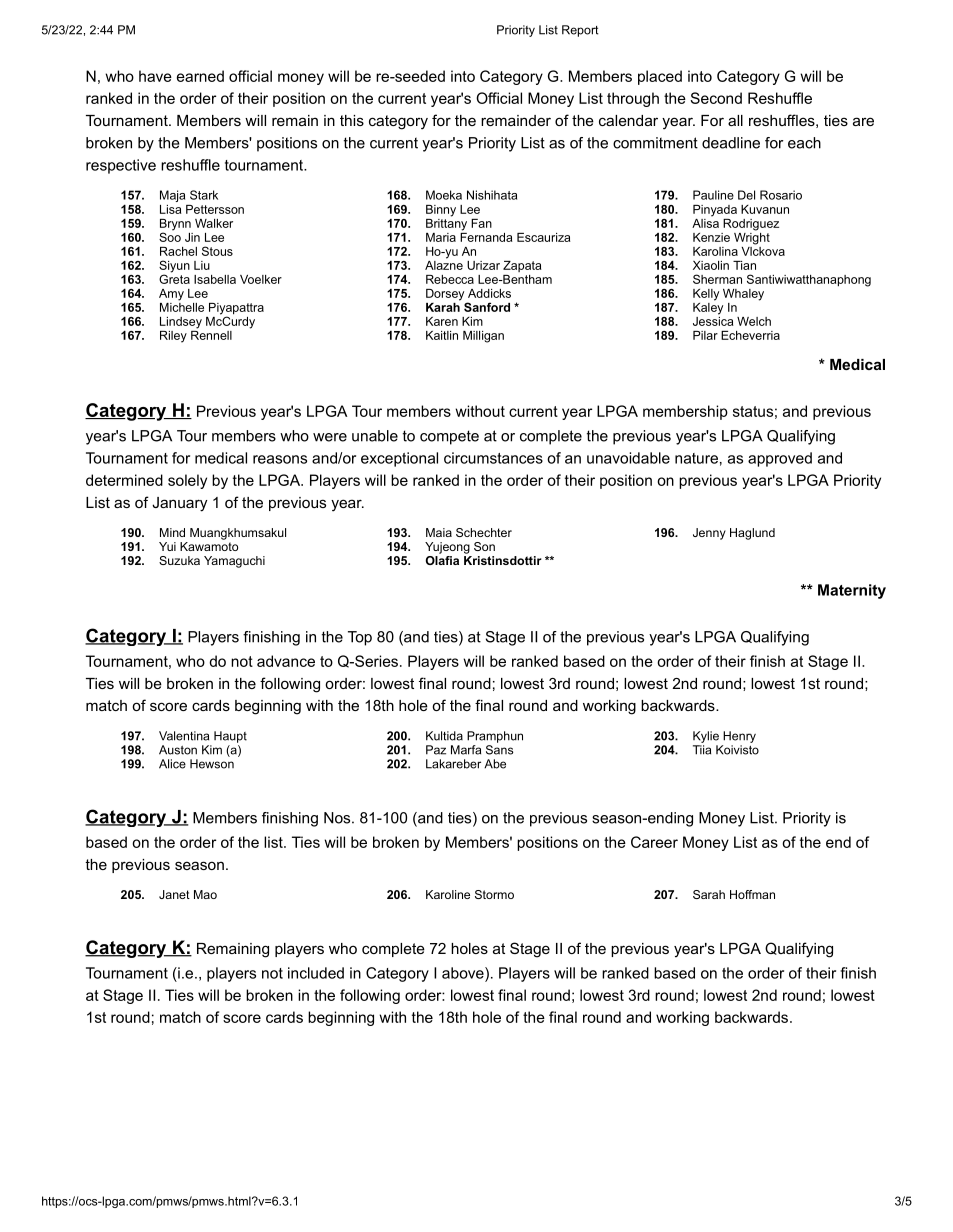  Describe the element at coordinates (739, 737) in the page. I see `Henry` at that location.
